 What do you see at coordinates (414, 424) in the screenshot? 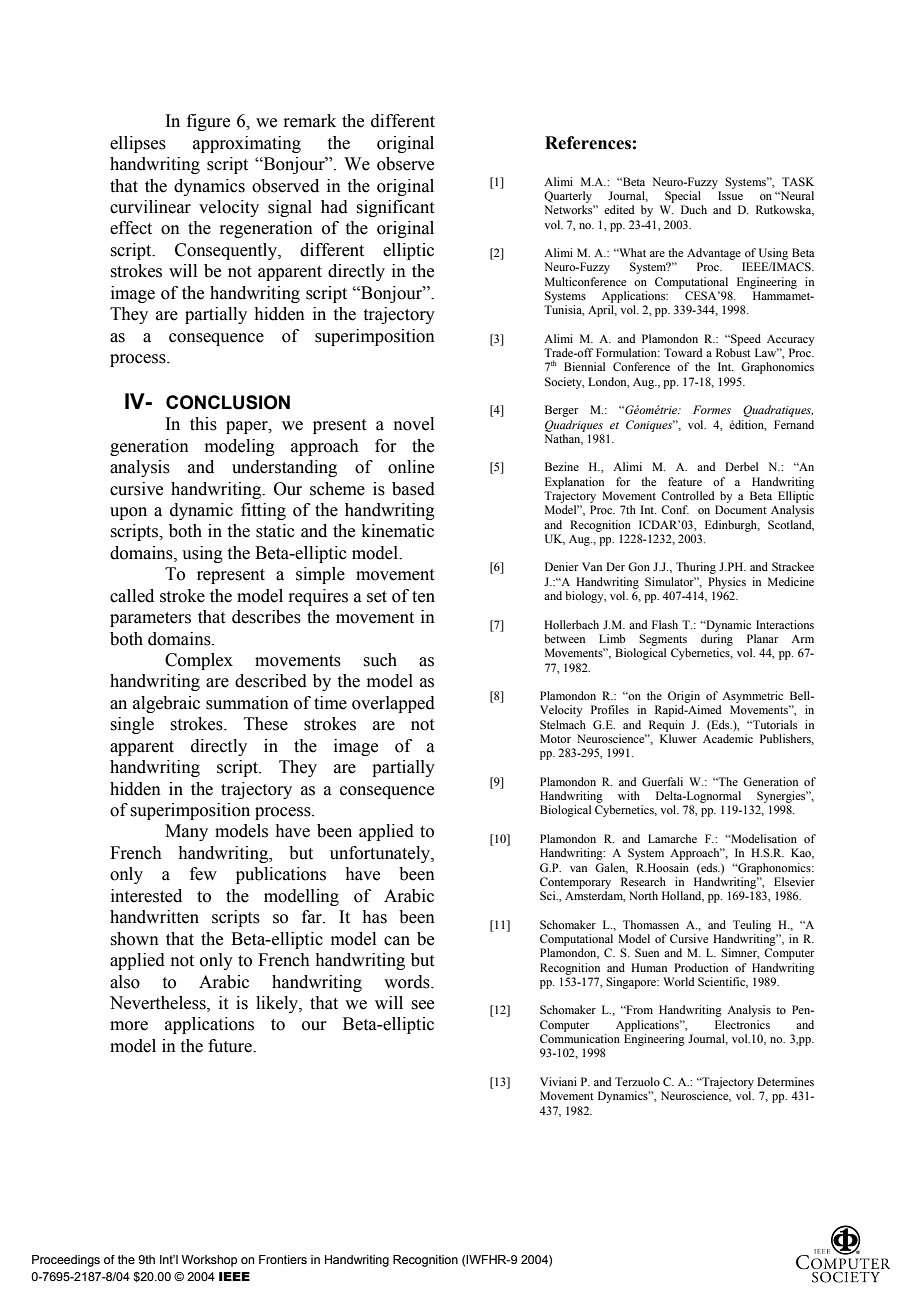
I see `novel` at bounding box center [414, 424].
